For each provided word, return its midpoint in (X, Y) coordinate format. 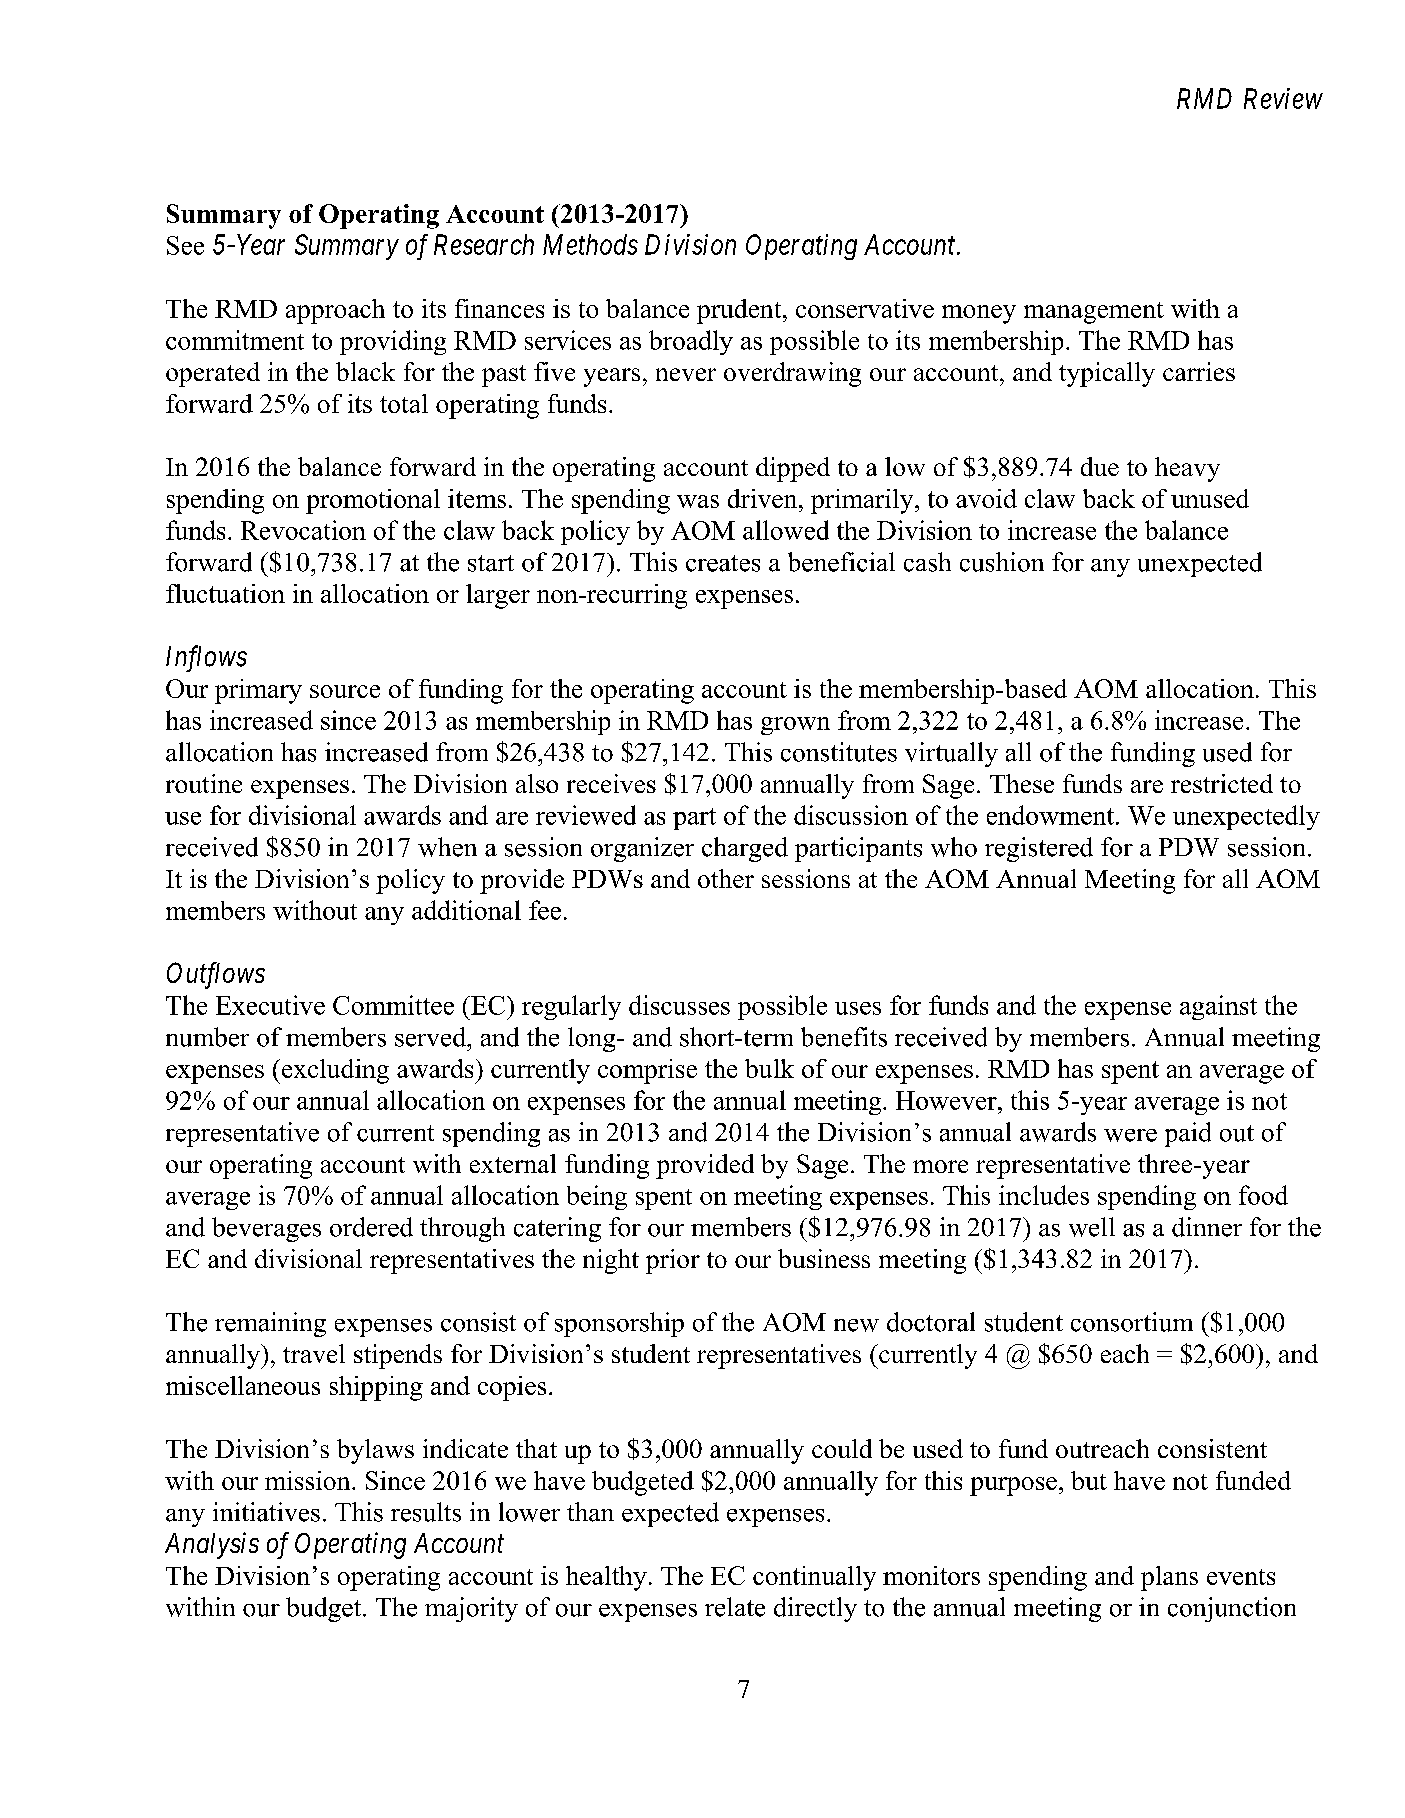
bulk (769, 1068)
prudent (740, 311)
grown (795, 726)
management (1094, 313)
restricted (1222, 783)
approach (335, 311)
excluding (334, 1071)
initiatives (266, 1512)
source (345, 691)
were (1130, 1135)
